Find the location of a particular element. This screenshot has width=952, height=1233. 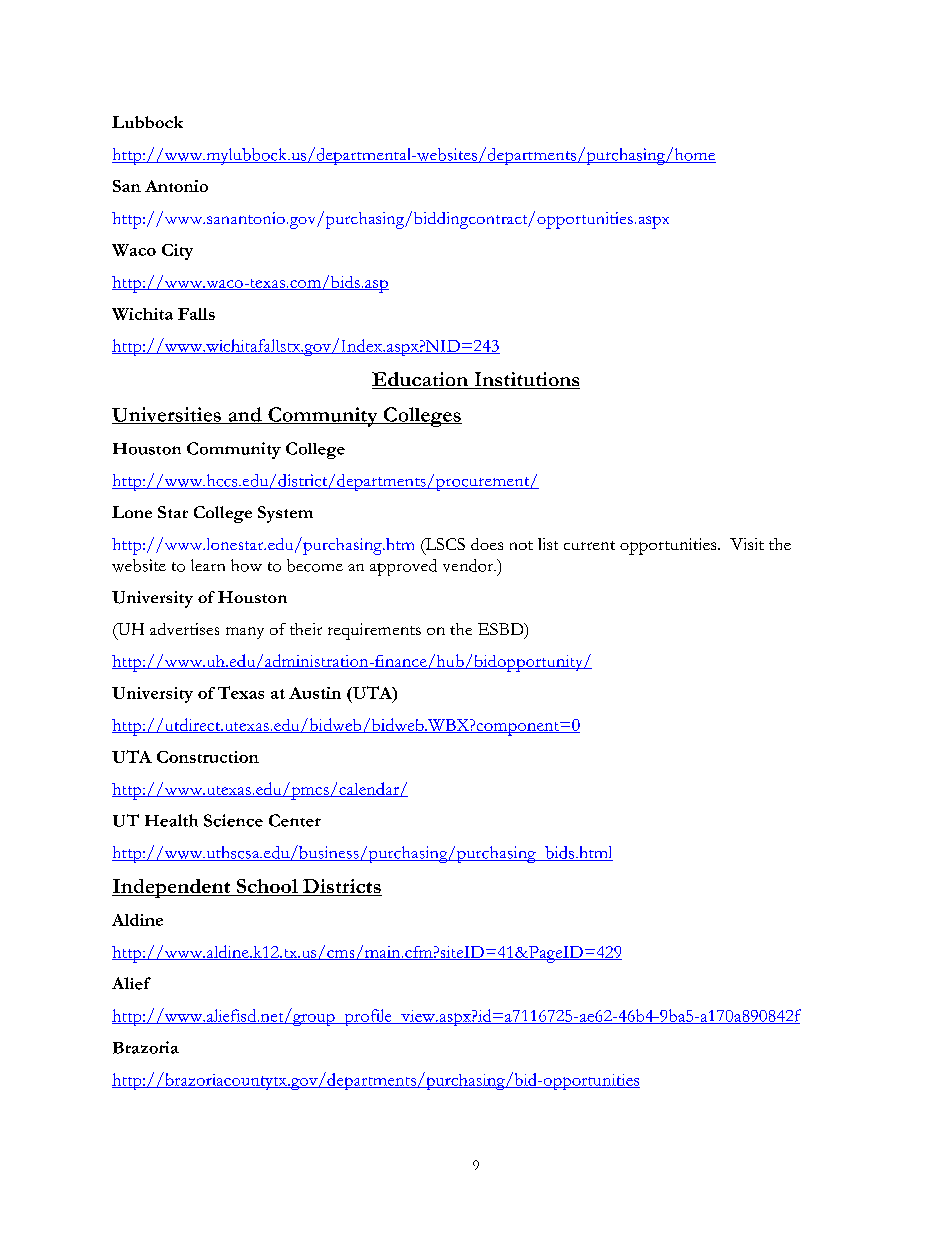

Construction is located at coordinates (208, 757).
